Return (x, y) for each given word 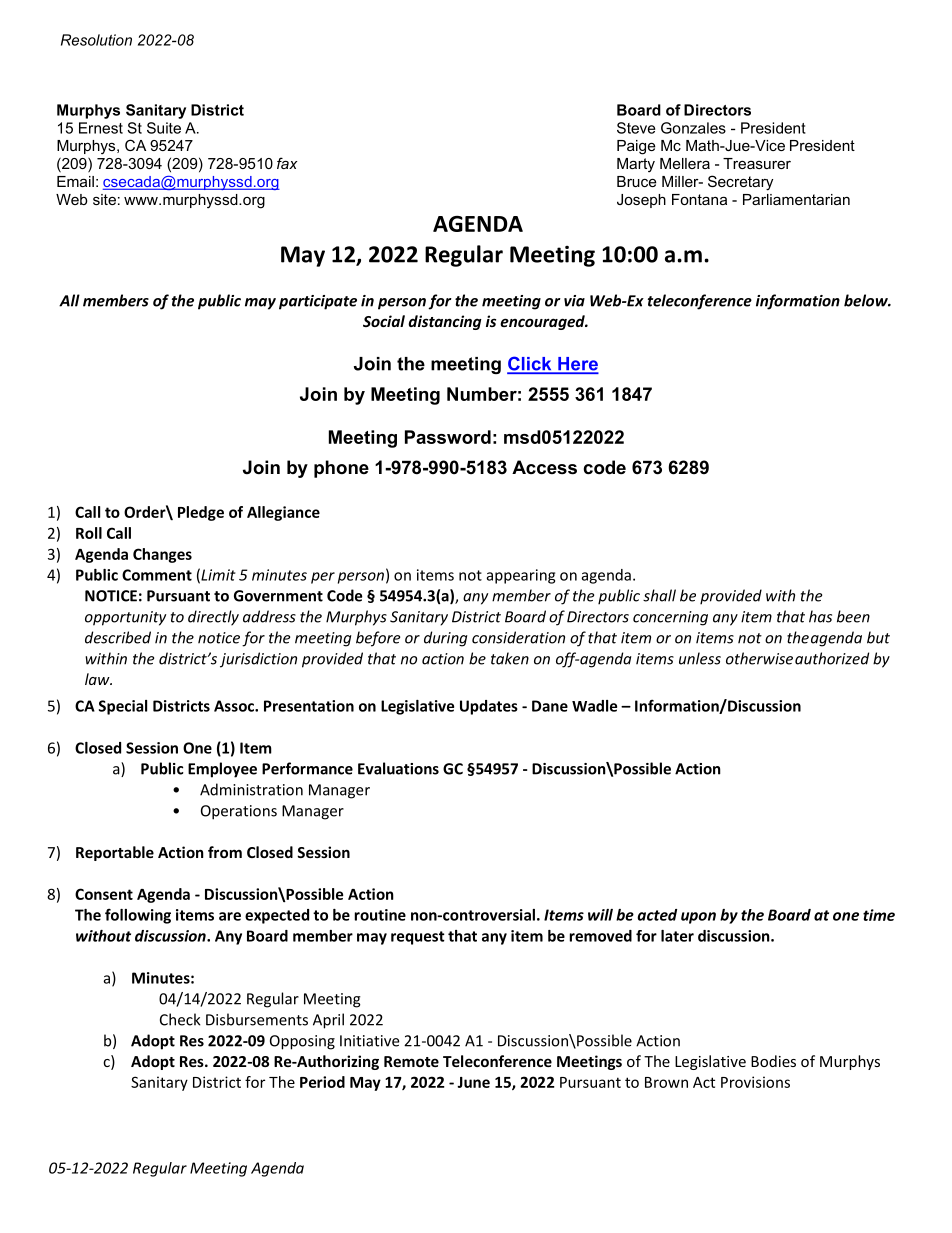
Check (180, 1019)
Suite (164, 128)
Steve (636, 128)
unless (700, 658)
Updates (489, 707)
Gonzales (693, 128)
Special (123, 707)
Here (577, 365)
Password (448, 437)
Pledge (201, 513)
